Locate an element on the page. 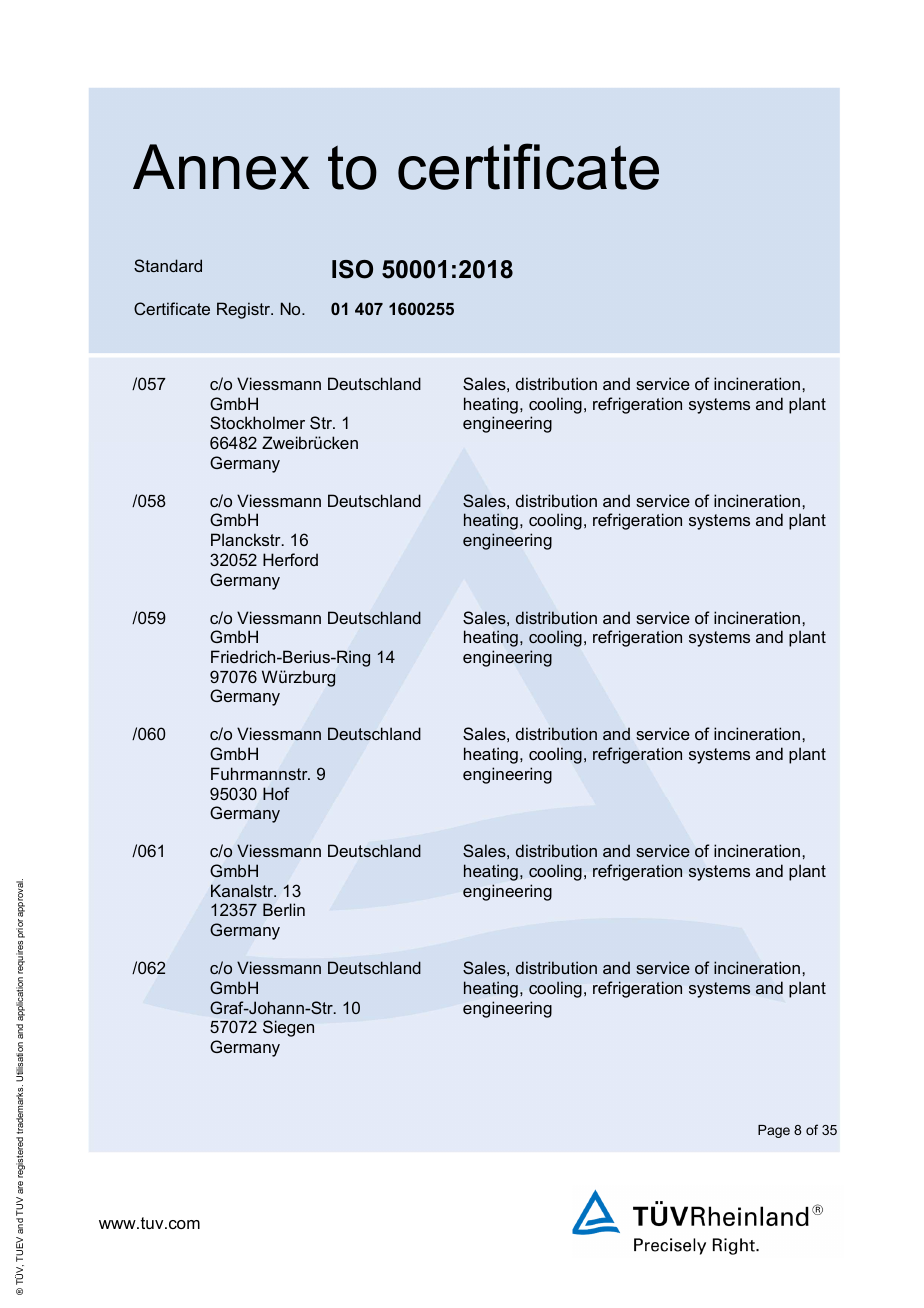 The image size is (924, 1308). Annex is located at coordinates (221, 167).
